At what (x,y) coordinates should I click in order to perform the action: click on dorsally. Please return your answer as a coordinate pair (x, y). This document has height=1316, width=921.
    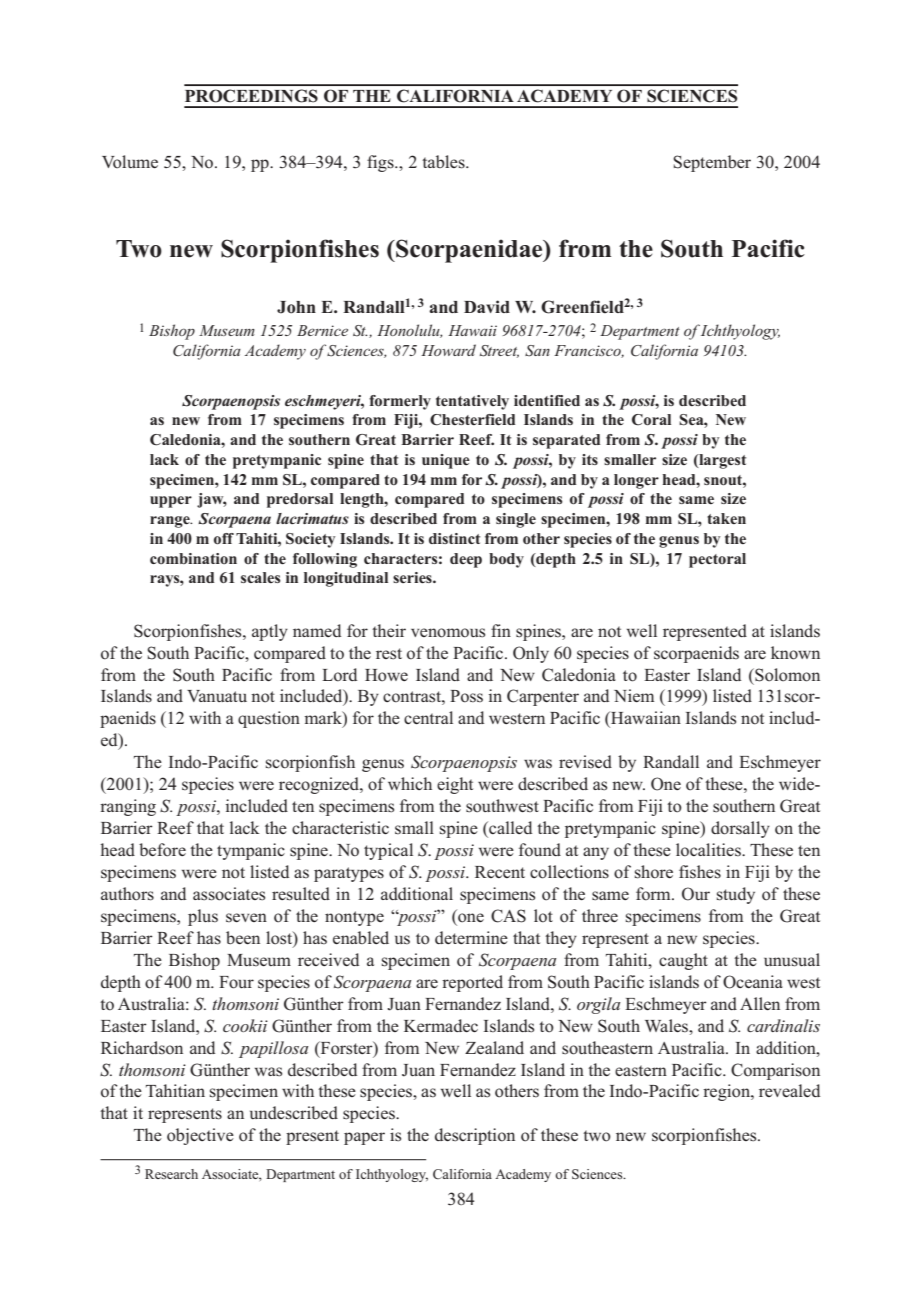
    Looking at the image, I should click on (740, 829).
